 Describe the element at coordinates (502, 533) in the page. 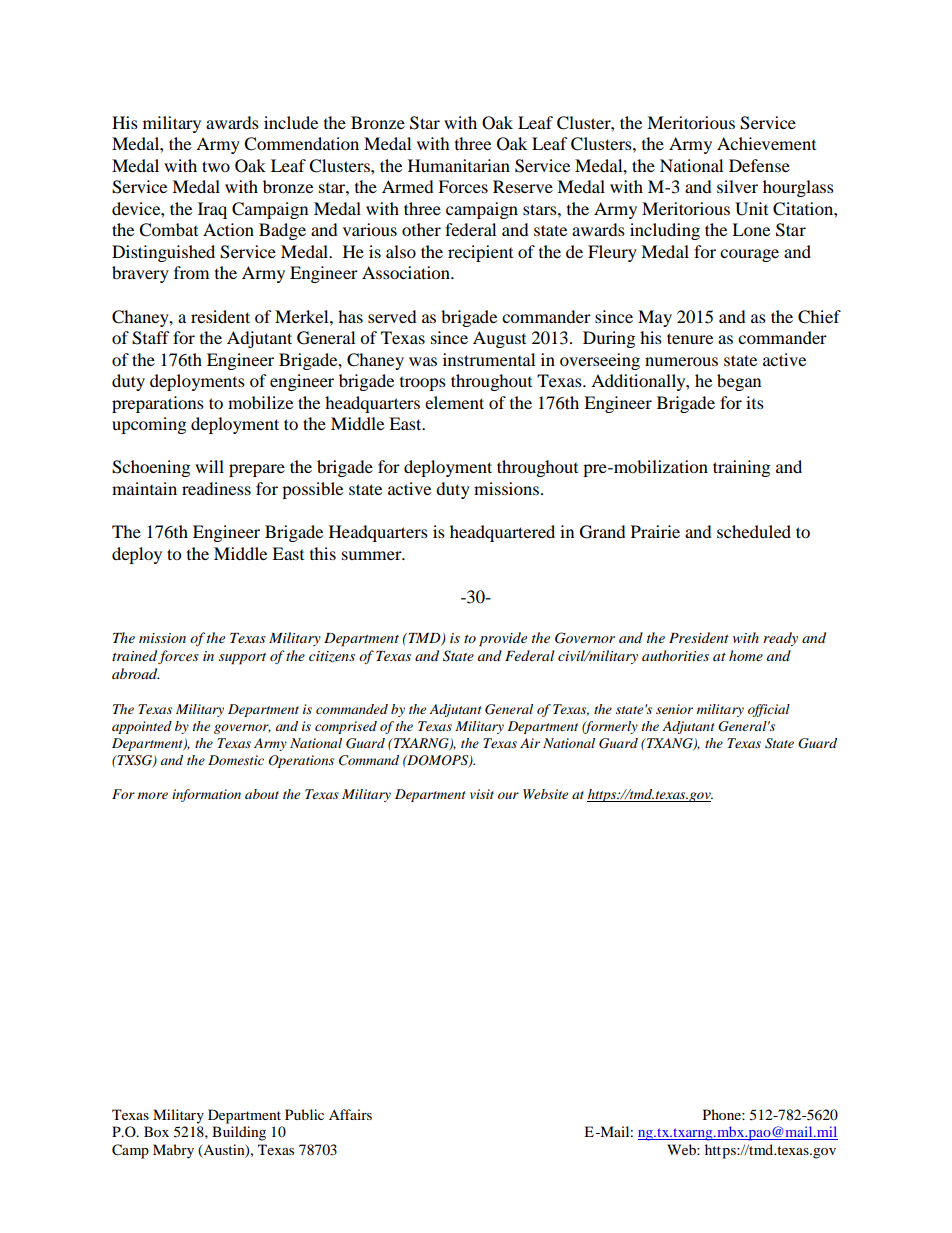

I see `headquartered` at that location.
